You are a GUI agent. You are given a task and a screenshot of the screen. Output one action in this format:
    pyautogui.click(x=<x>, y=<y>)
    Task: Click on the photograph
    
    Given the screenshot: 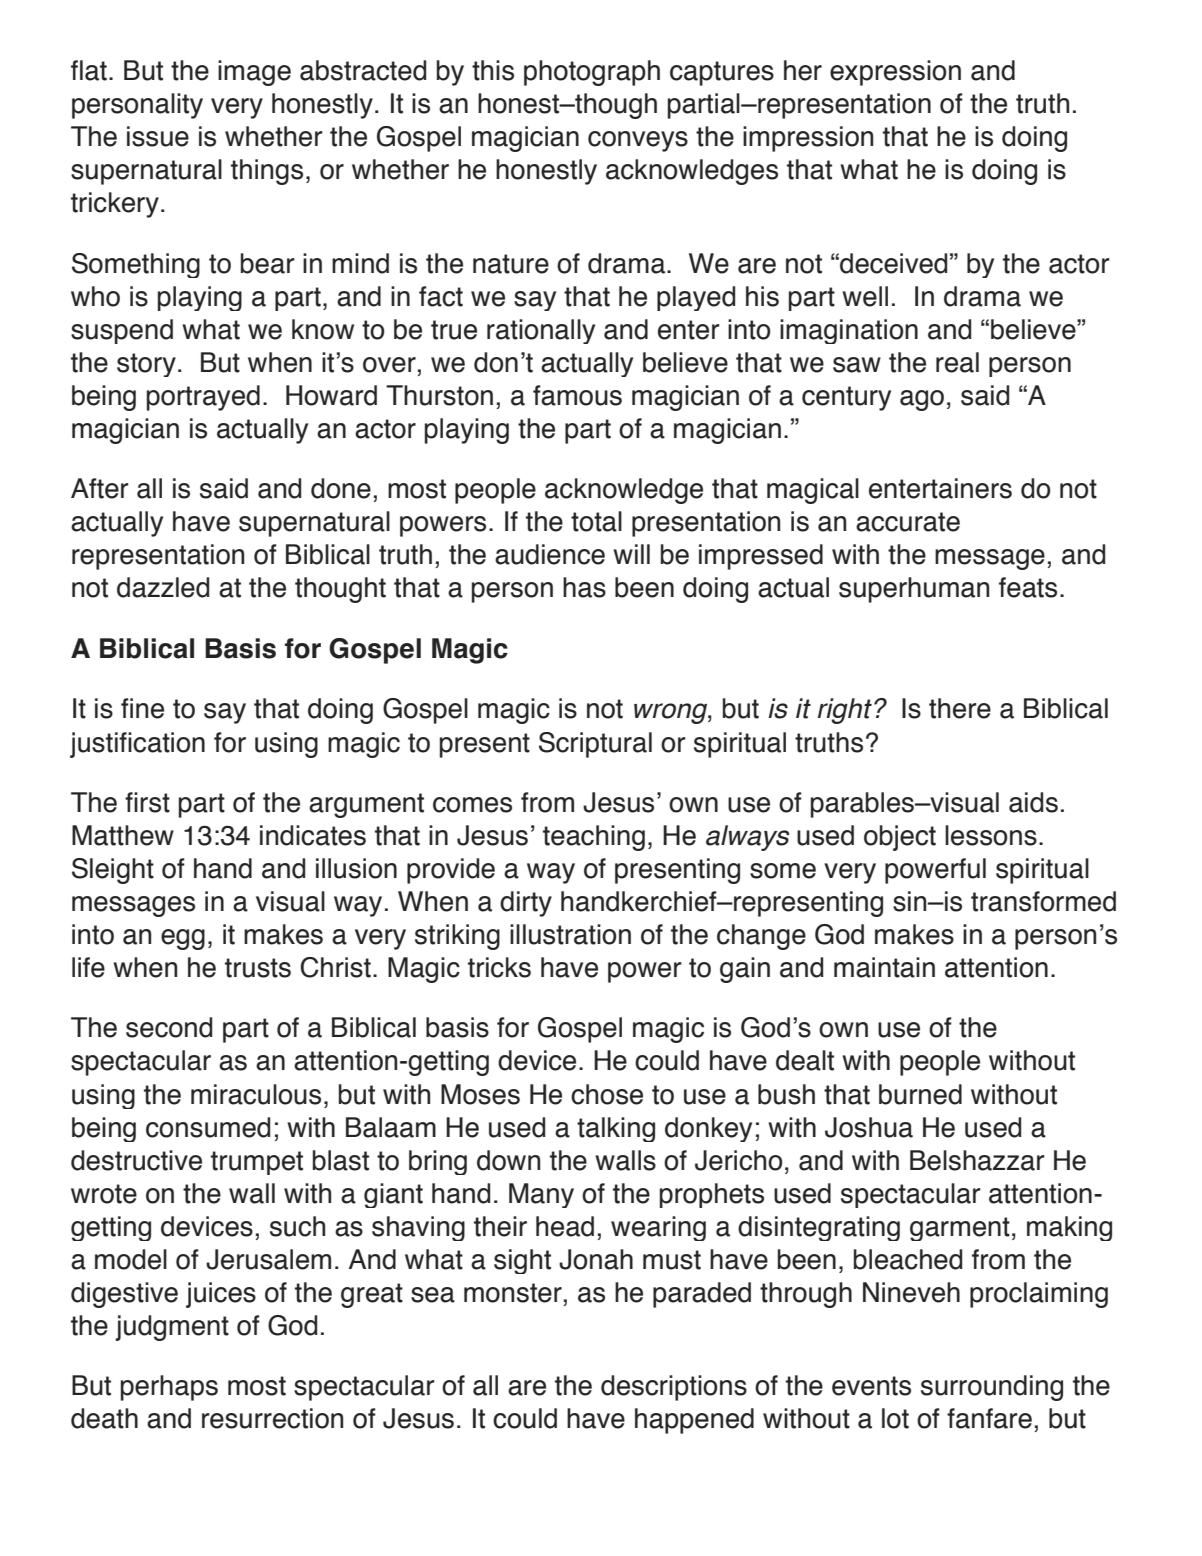 What is the action you would take?
    pyautogui.click(x=592, y=73)
